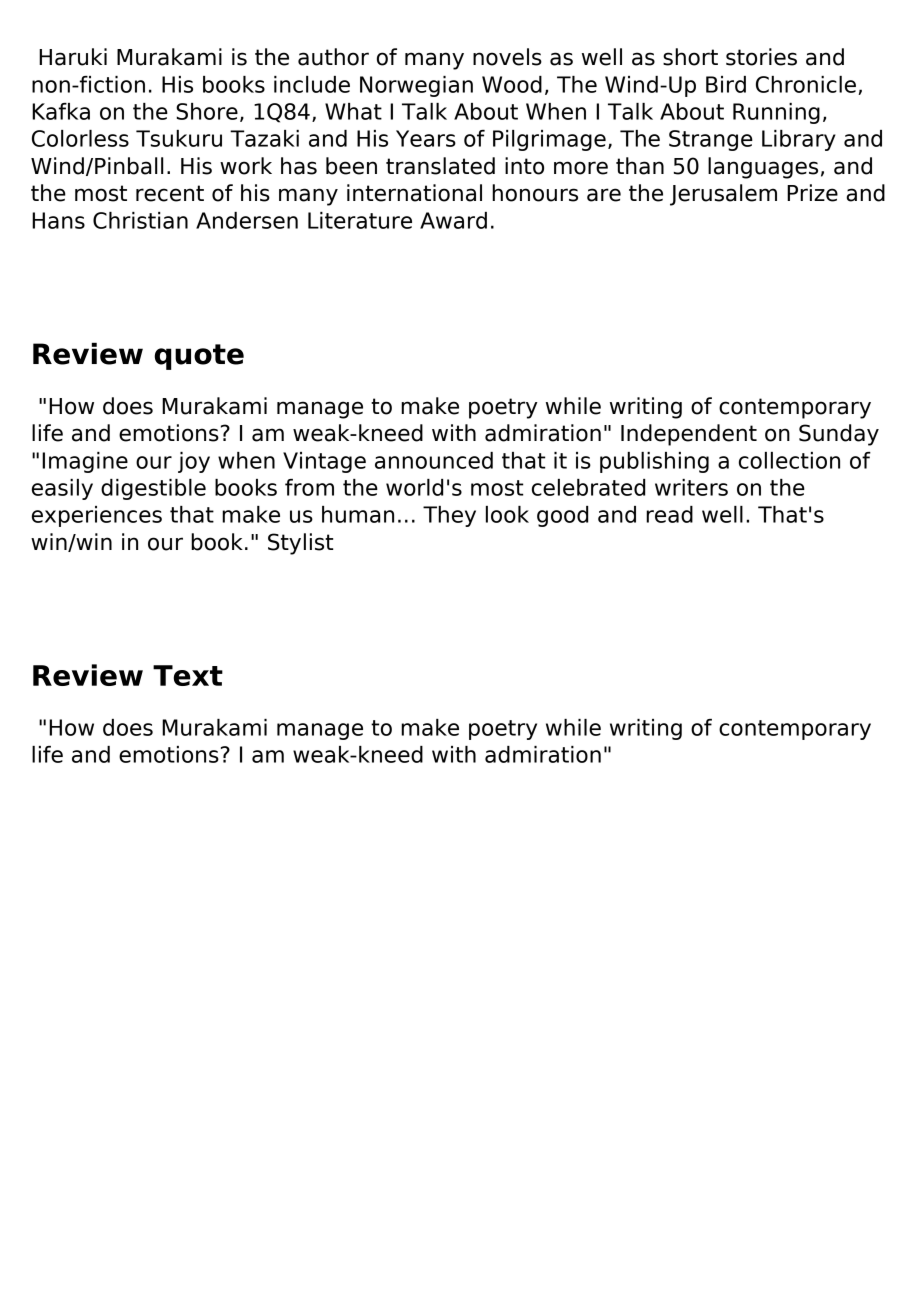 The image size is (924, 1308). I want to click on Bird, so click(726, 84).
